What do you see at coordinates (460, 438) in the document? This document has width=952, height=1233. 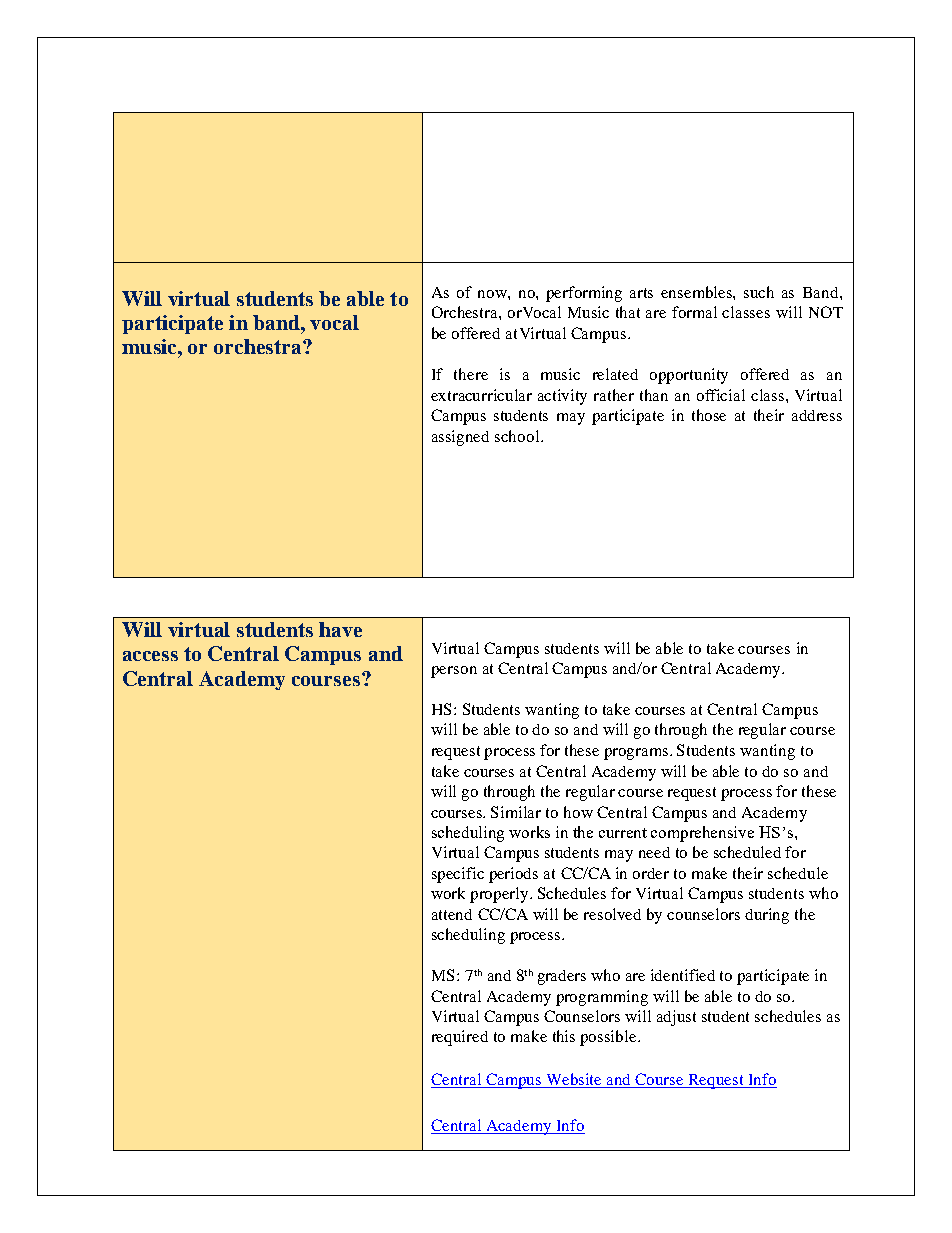 I see `assigned` at bounding box center [460, 438].
